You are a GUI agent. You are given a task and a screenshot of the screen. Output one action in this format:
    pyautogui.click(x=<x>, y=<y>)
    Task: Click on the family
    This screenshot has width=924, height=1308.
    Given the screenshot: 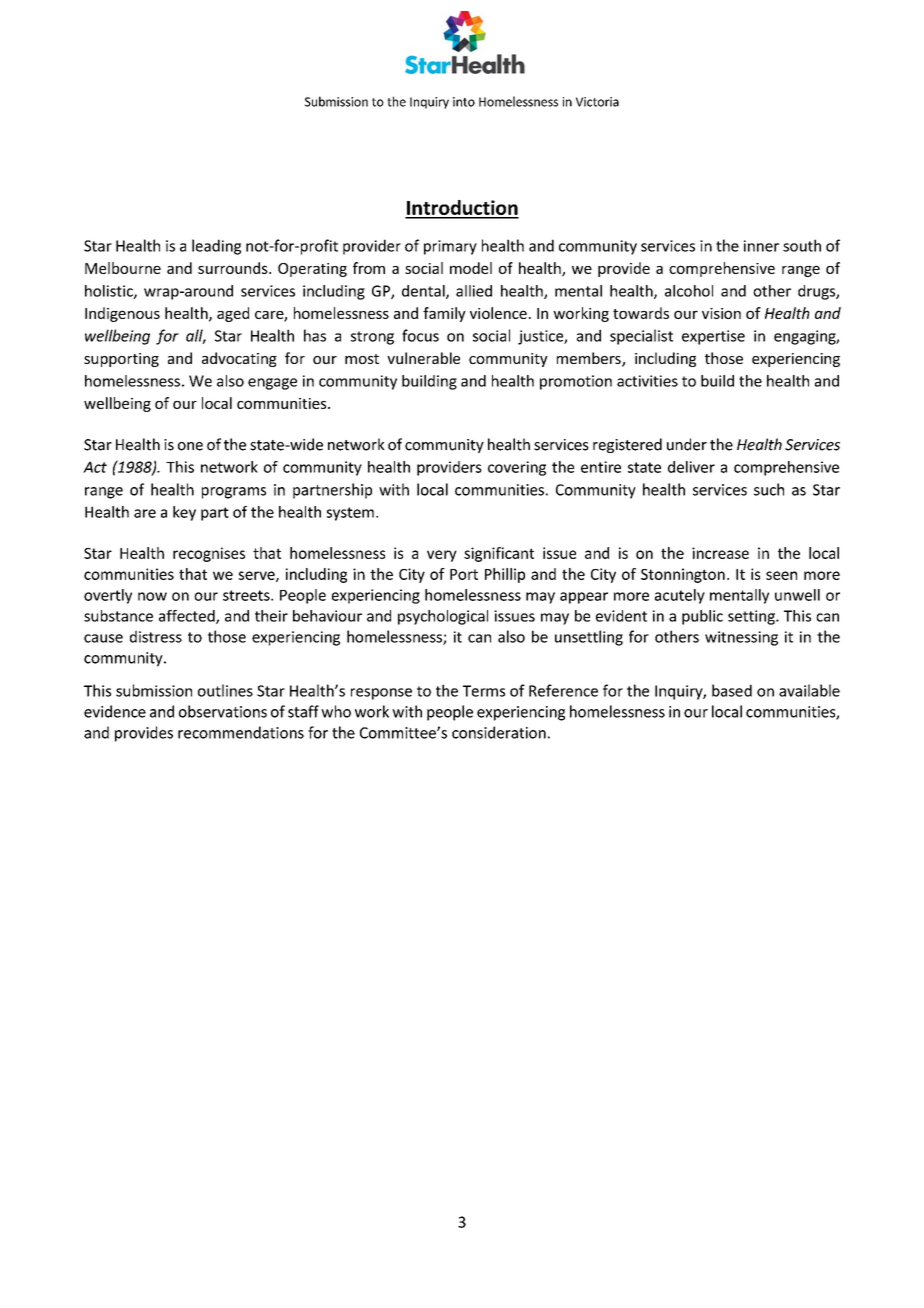 What is the action you would take?
    pyautogui.click(x=444, y=314)
